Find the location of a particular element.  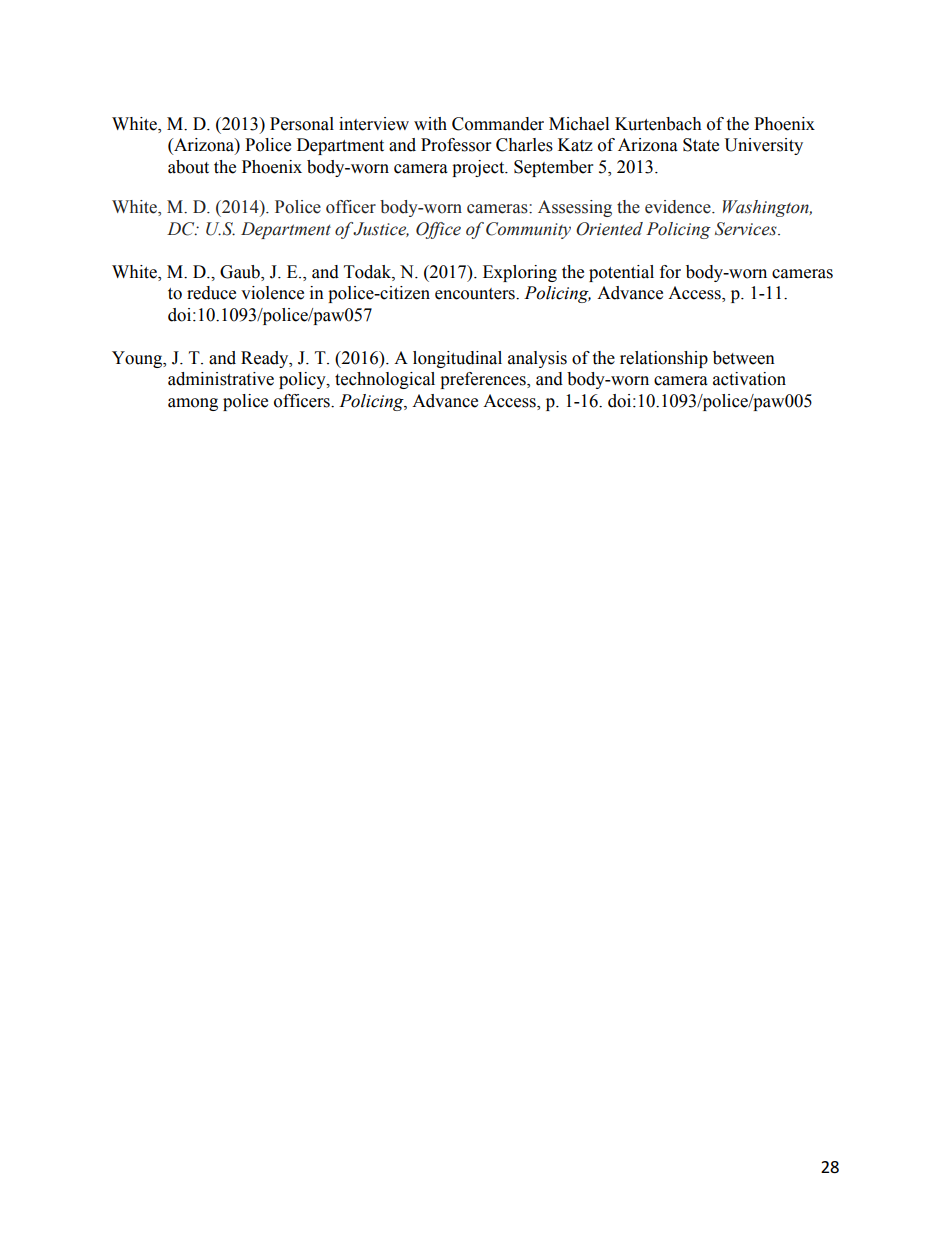

among is located at coordinates (193, 404).
